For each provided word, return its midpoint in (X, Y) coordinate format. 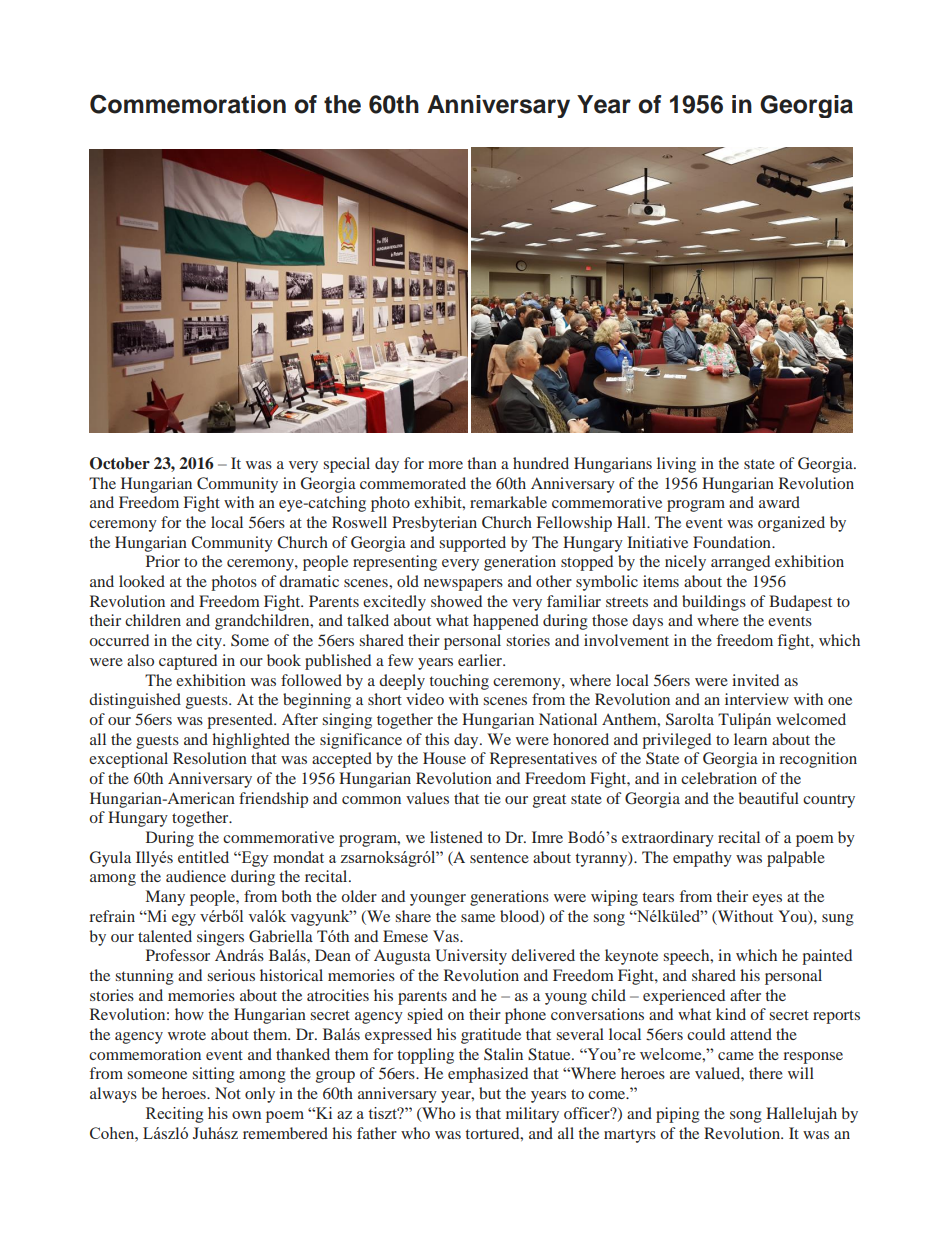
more (445, 465)
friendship (273, 800)
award (779, 502)
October (120, 463)
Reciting (175, 1115)
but (490, 1093)
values (427, 798)
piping (678, 1115)
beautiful (768, 798)
